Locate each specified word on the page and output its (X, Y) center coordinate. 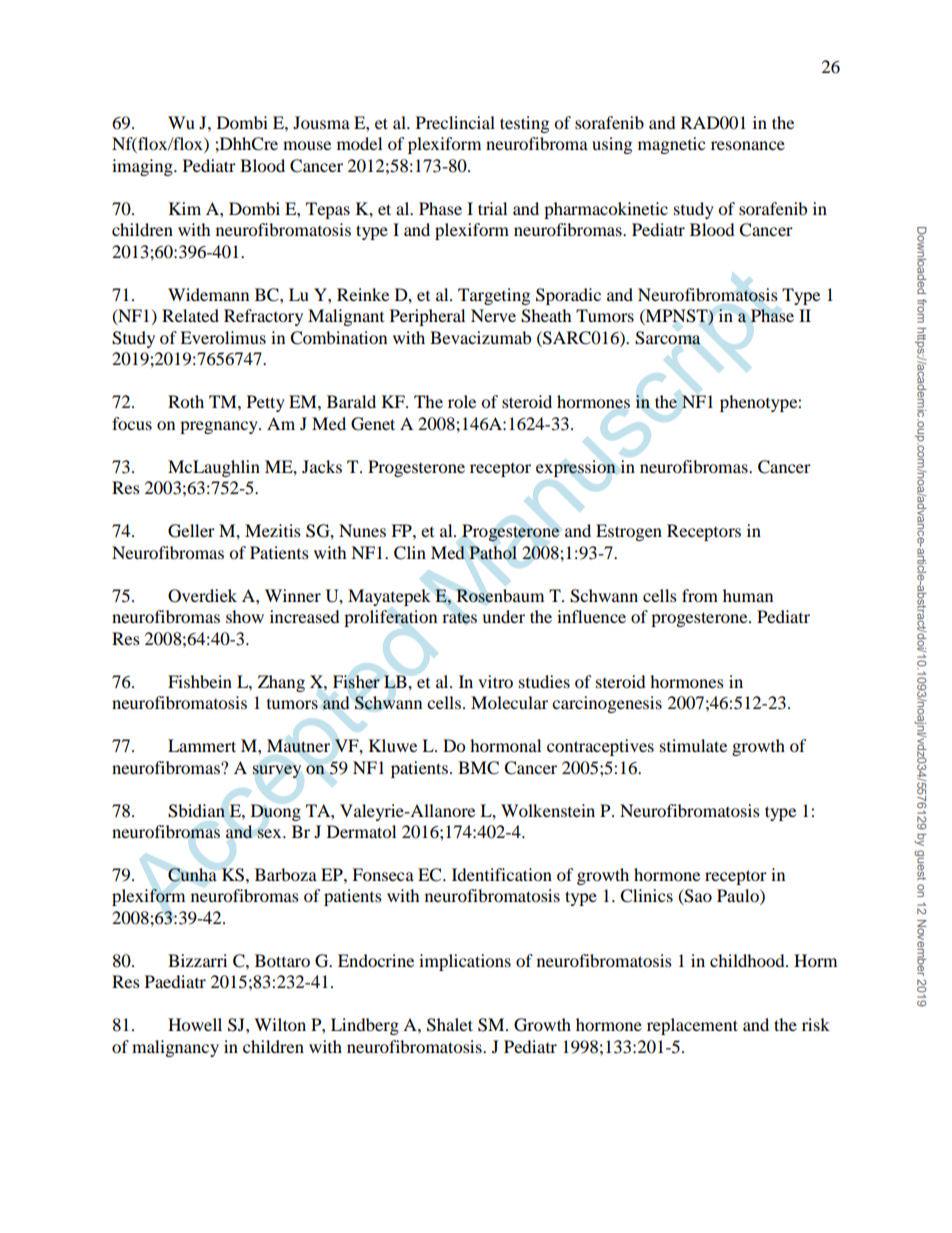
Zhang (281, 683)
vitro (495, 681)
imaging (143, 167)
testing (524, 124)
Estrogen (629, 532)
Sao (697, 897)
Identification (502, 874)
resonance (748, 145)
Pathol (493, 553)
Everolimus (223, 337)
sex (270, 833)
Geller (191, 531)
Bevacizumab (480, 337)
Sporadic (568, 296)
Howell (195, 1024)
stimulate (693, 745)
